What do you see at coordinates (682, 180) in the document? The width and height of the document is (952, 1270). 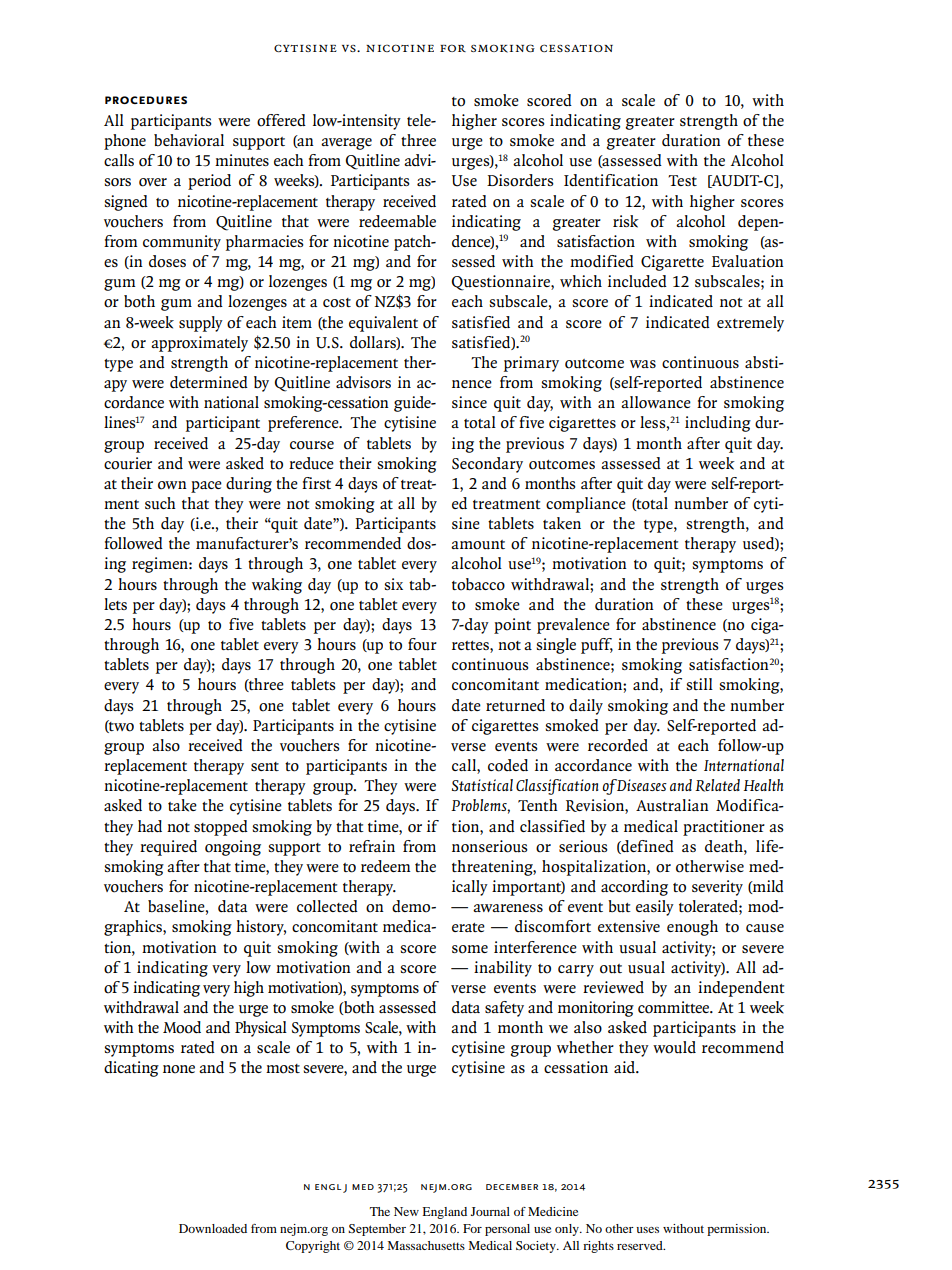 I see `Test` at bounding box center [682, 180].
